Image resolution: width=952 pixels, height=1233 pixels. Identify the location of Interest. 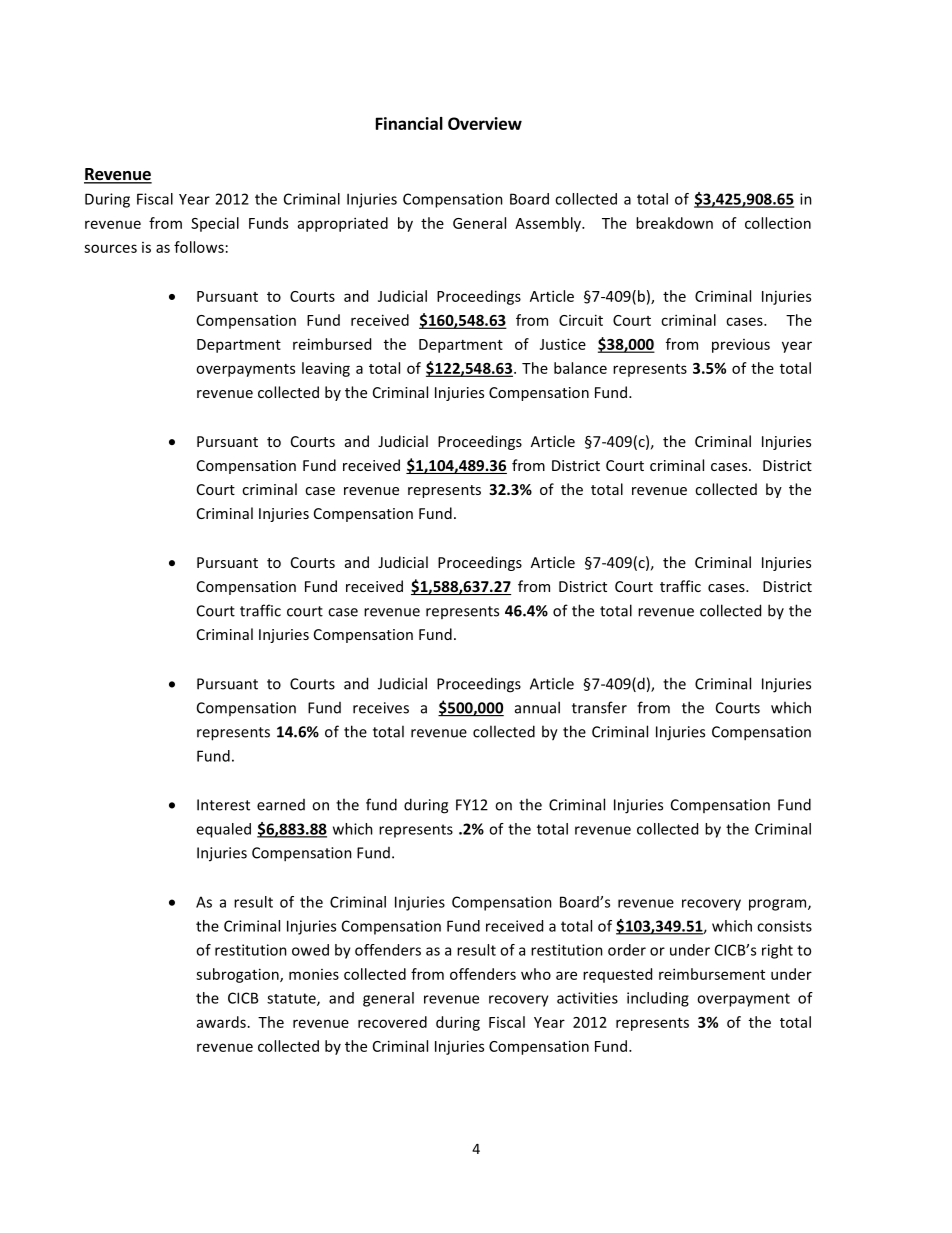
(223, 805).
